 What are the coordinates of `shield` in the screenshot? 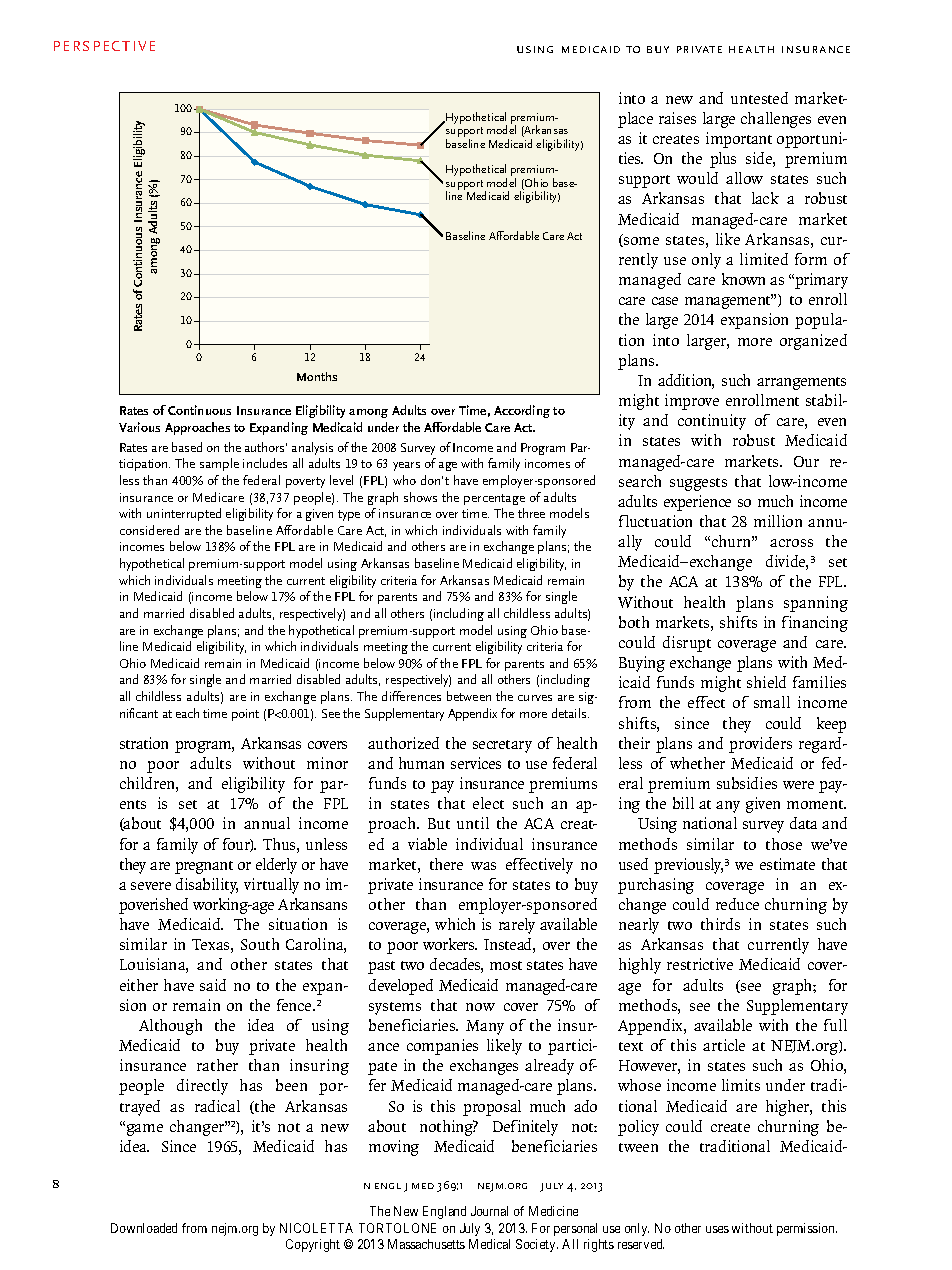 It's located at (766, 682).
